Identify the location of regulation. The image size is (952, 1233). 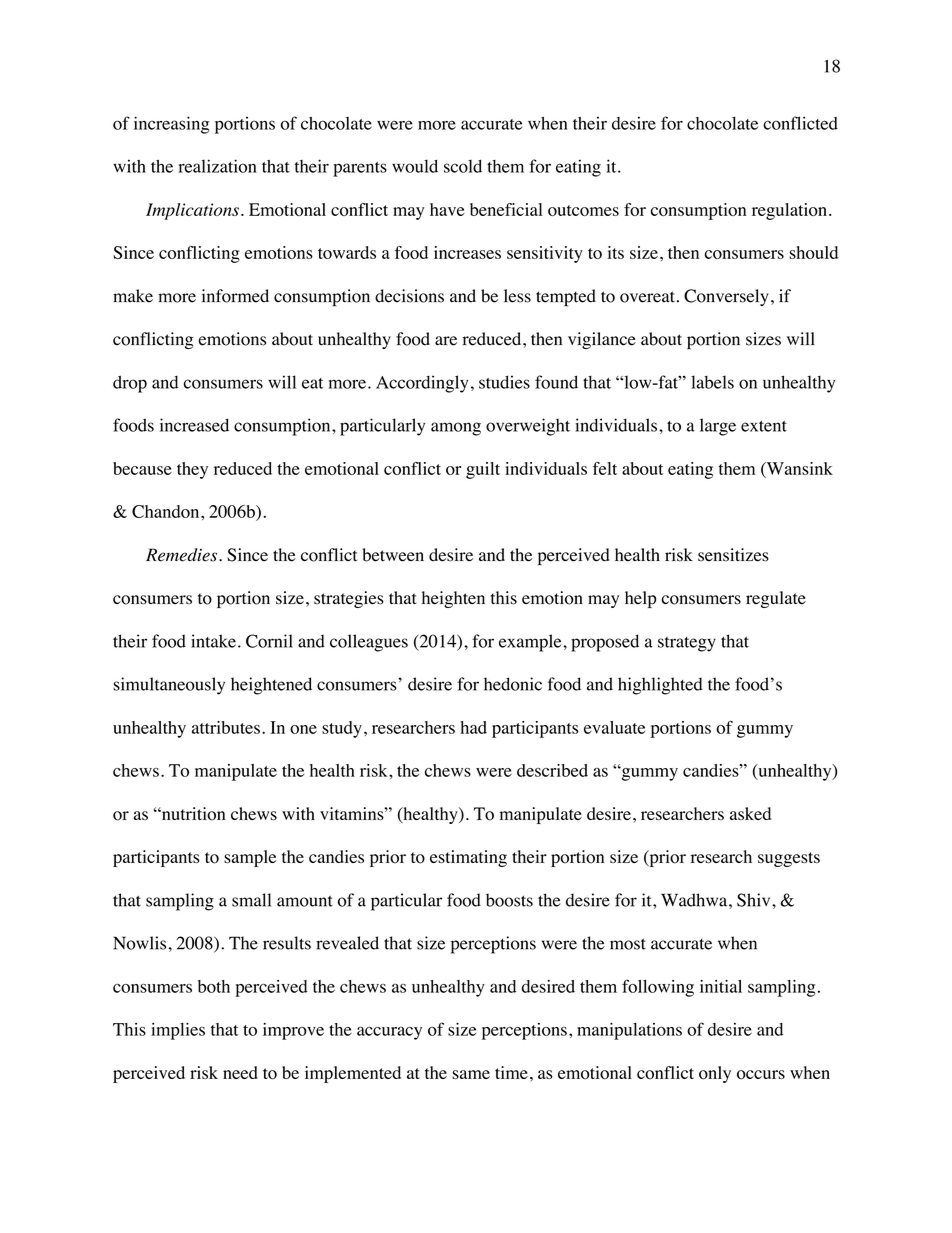
(789, 211).
